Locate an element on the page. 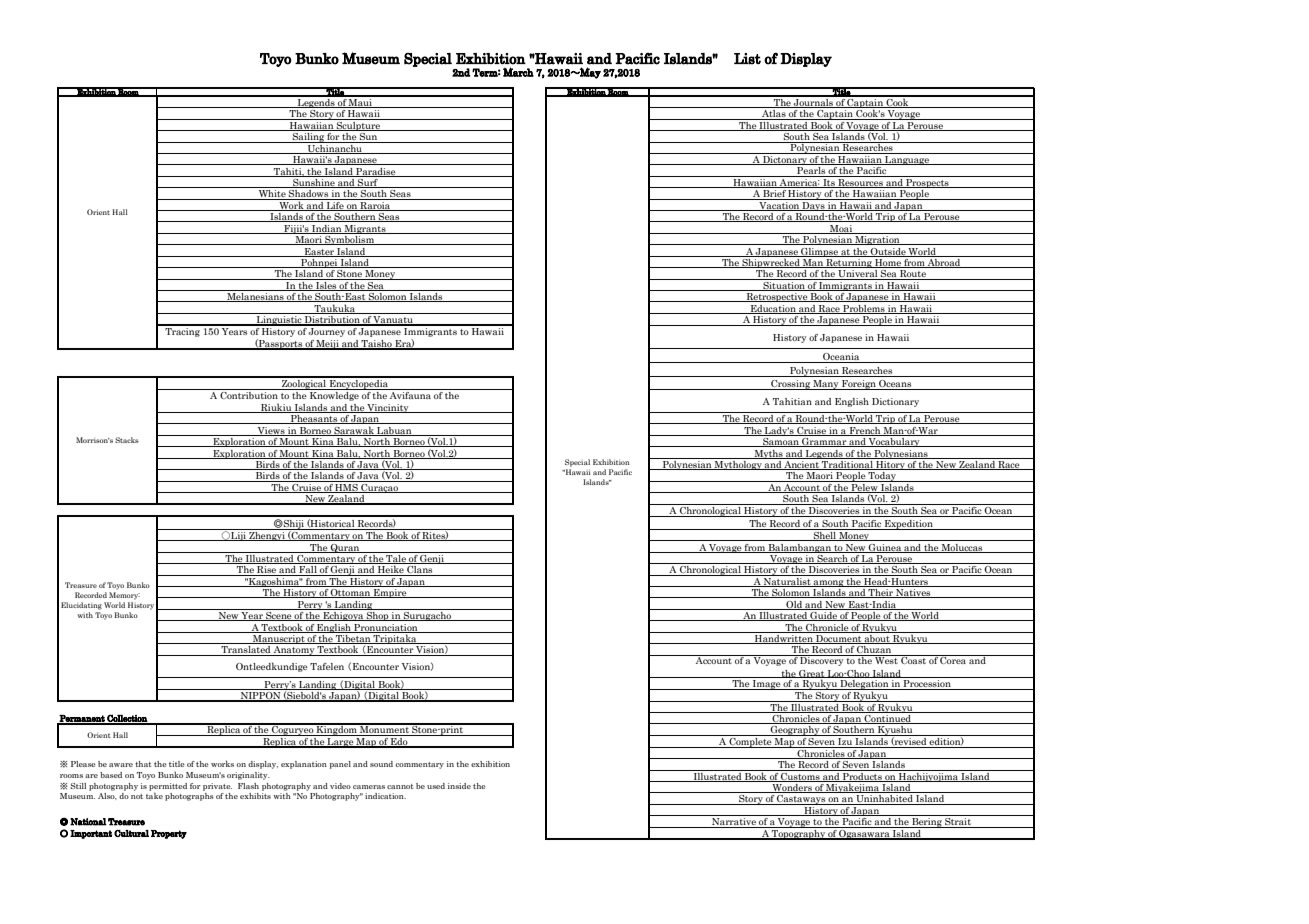 The image size is (1309, 924). Avifauna is located at coordinates (410, 394).
